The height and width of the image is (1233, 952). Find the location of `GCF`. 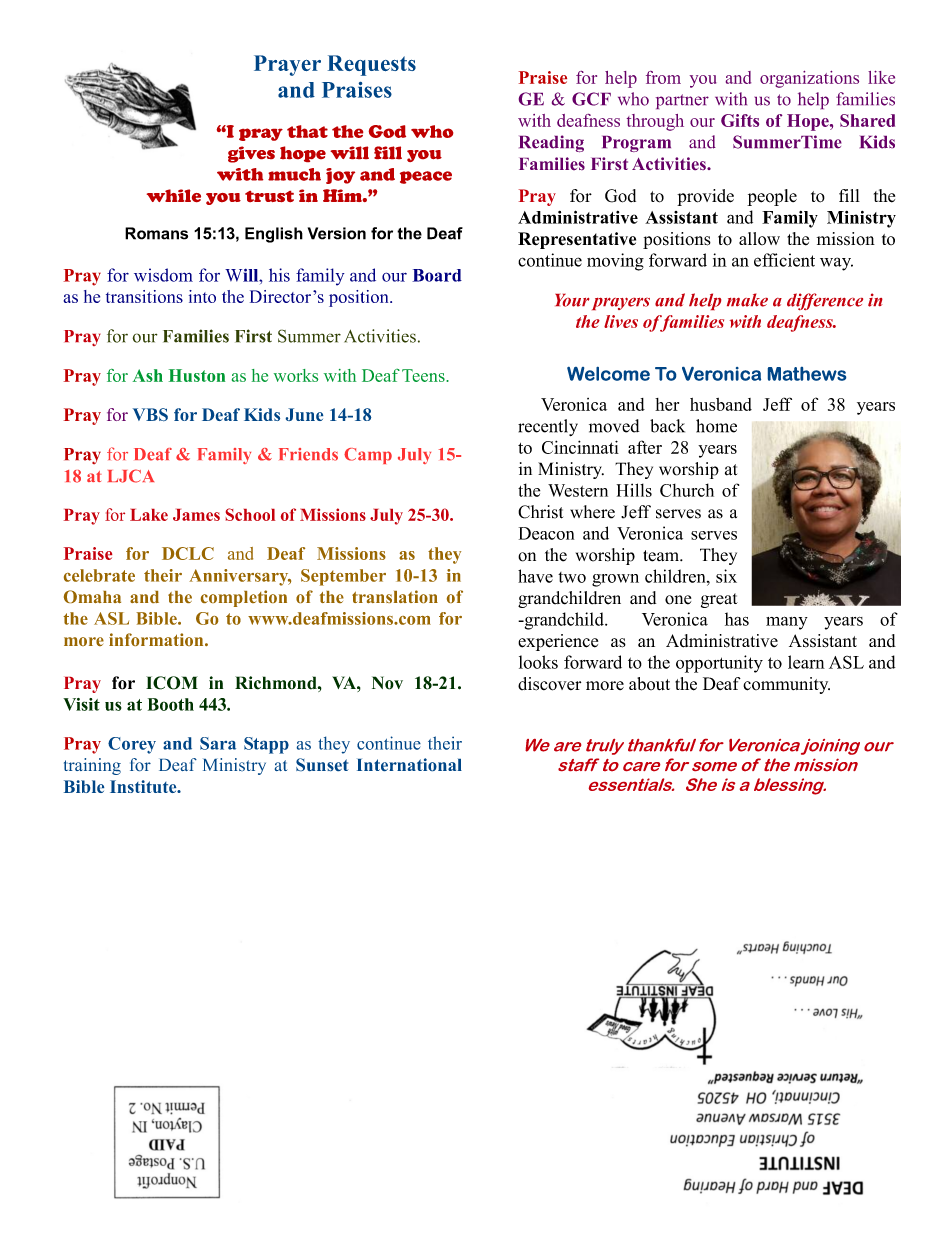

GCF is located at coordinates (591, 99).
